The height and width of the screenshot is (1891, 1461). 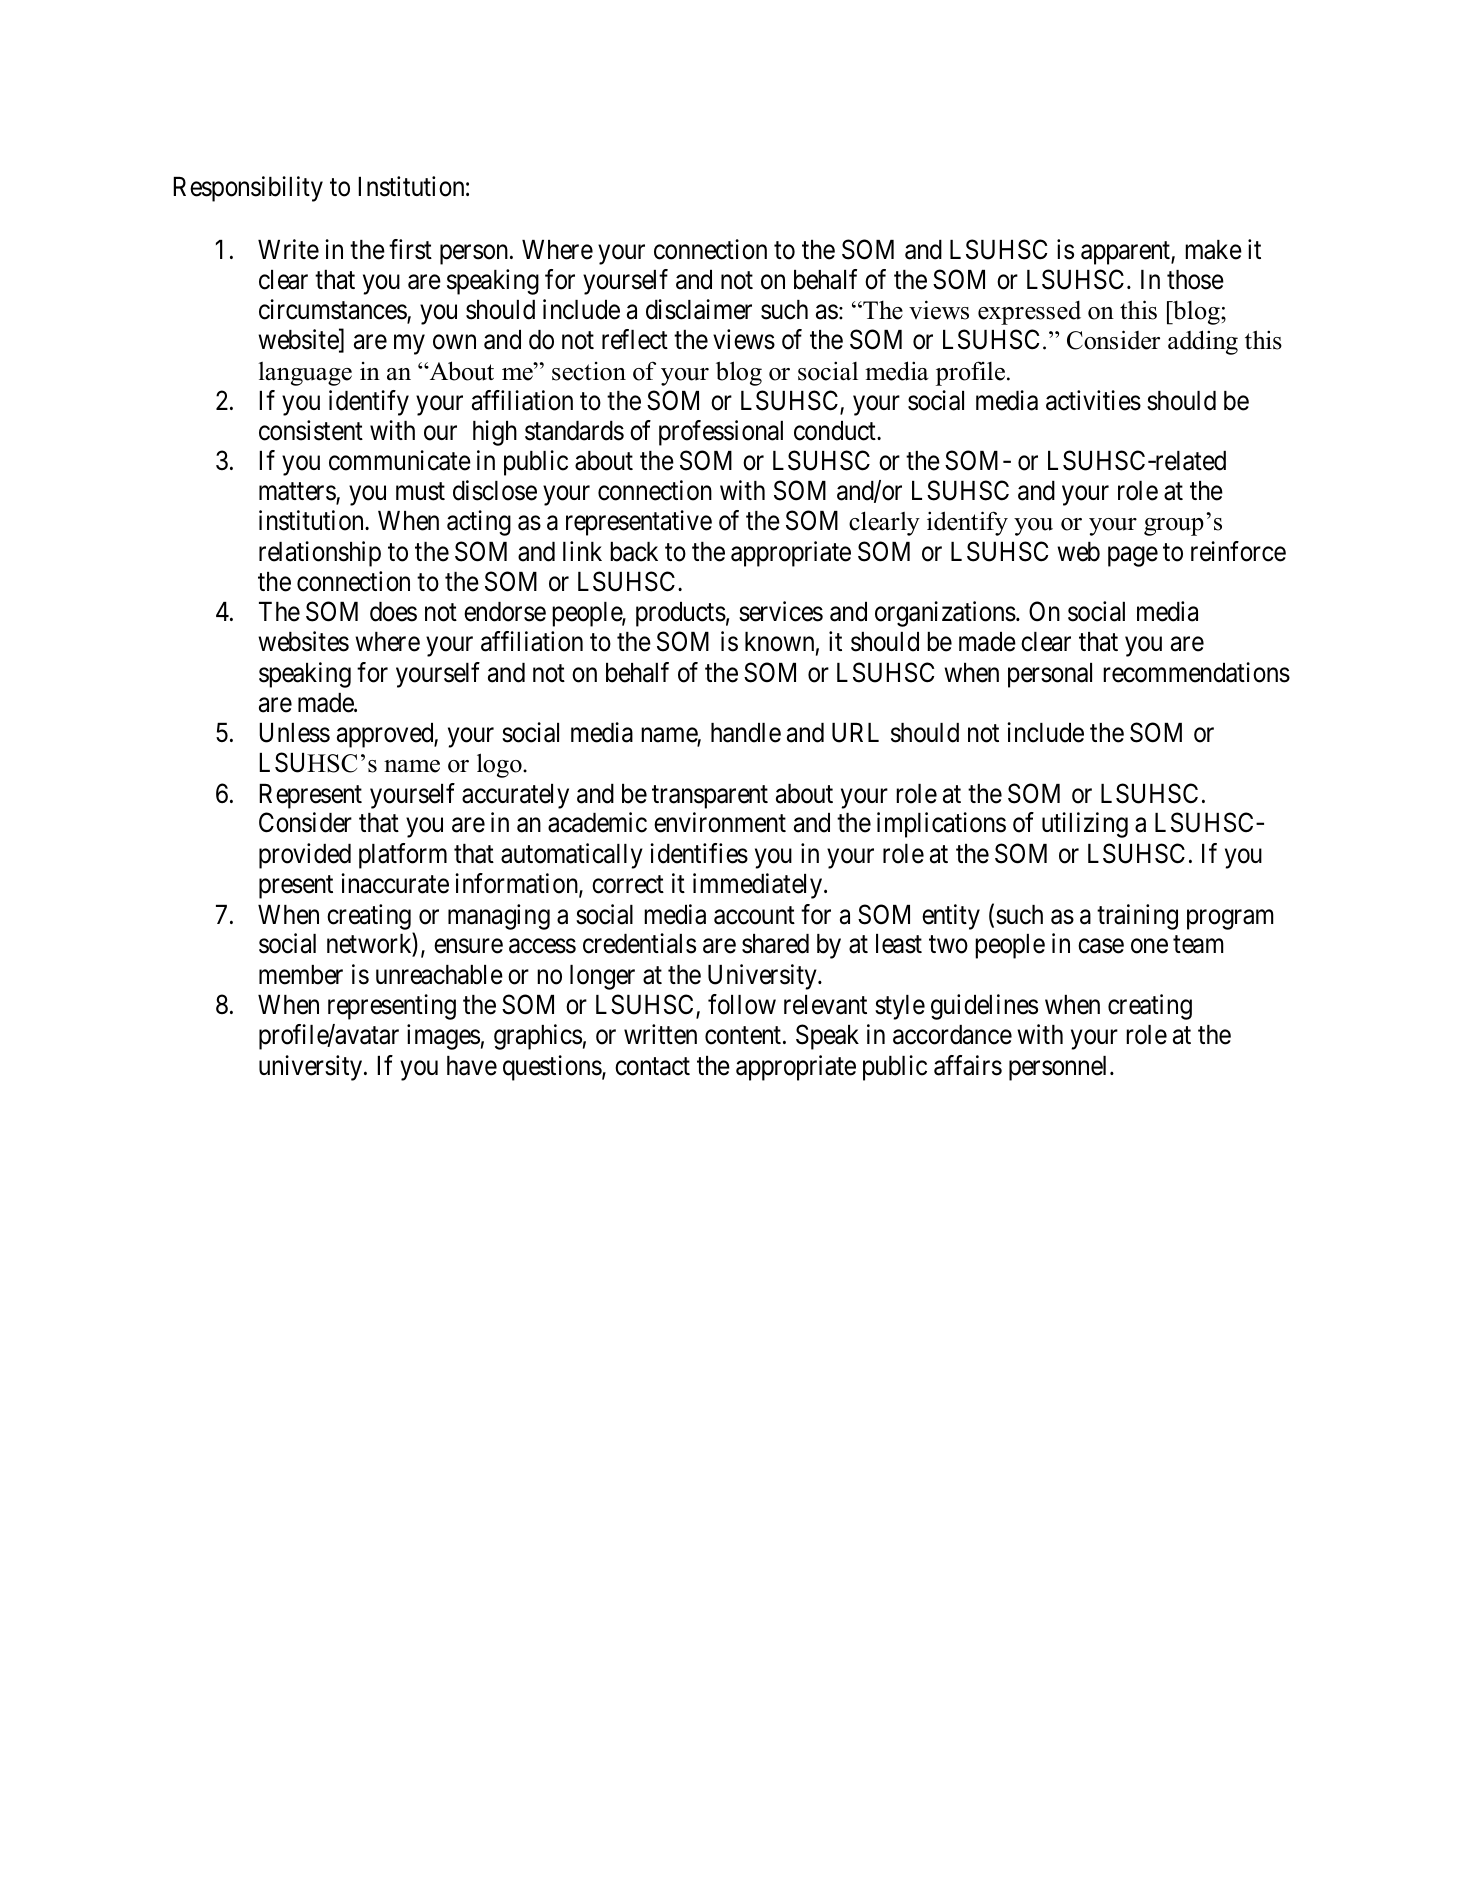 I want to click on disclaimer, so click(x=699, y=309).
